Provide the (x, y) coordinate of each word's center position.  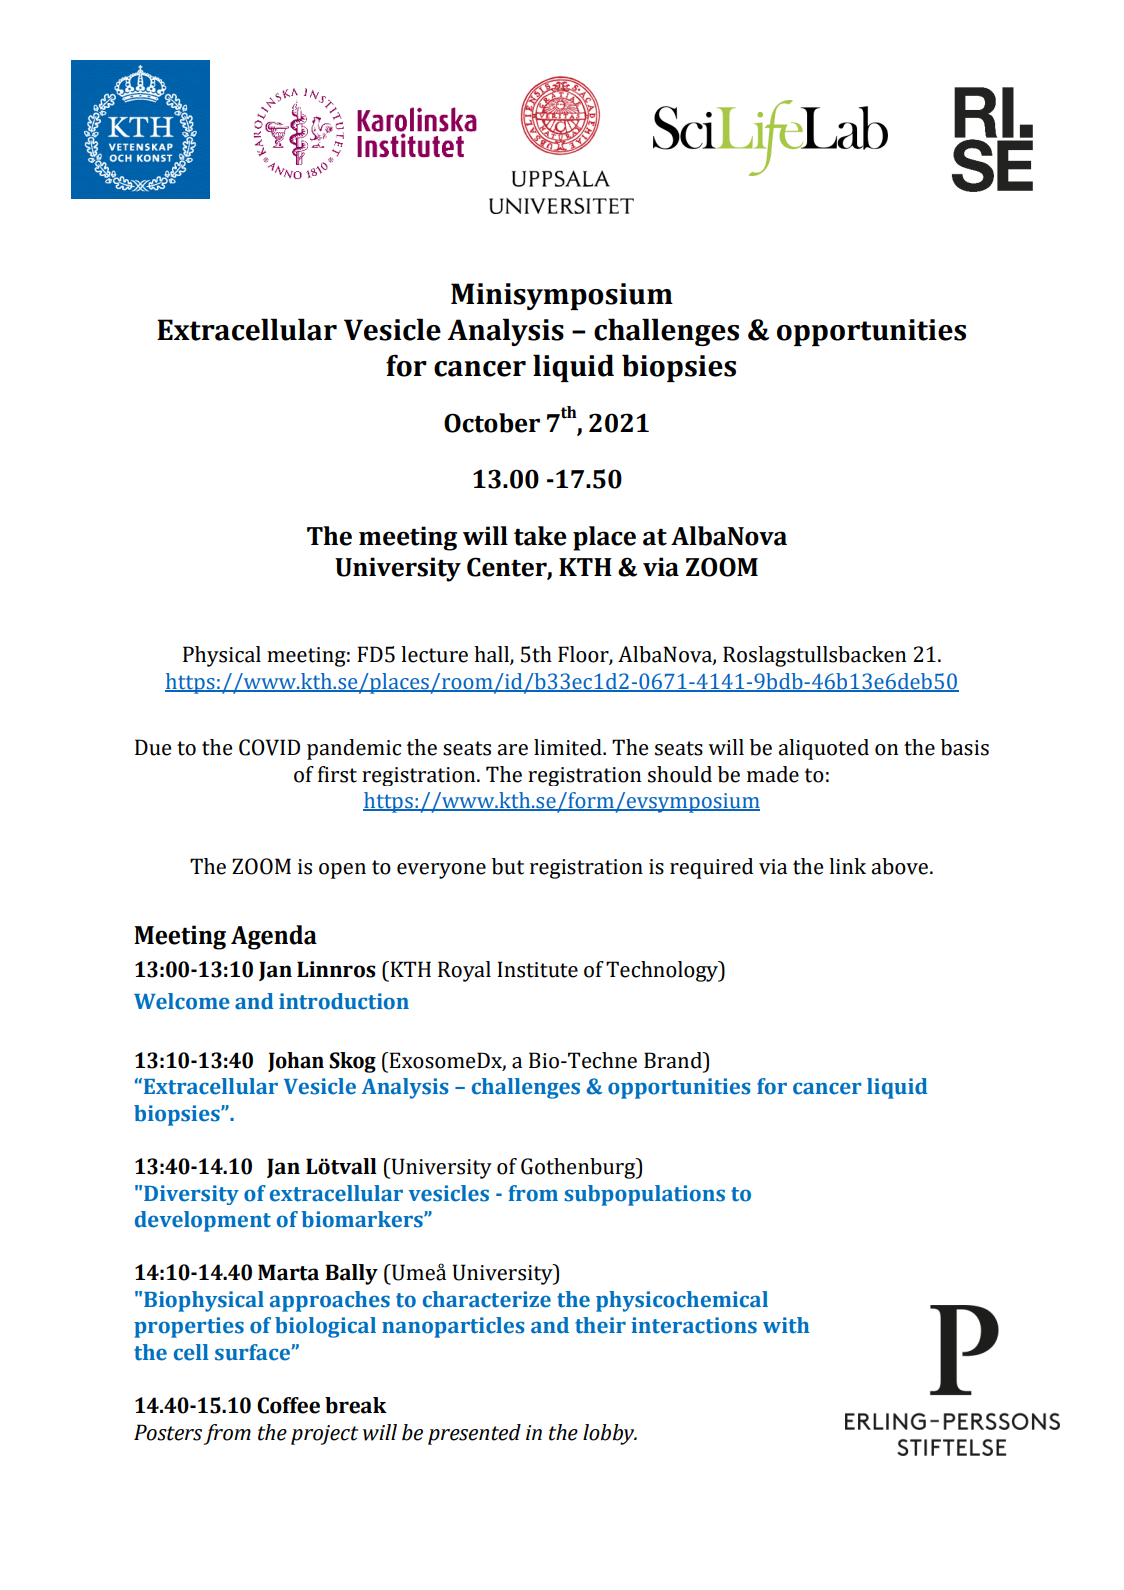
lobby (610, 1434)
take (540, 536)
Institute (537, 969)
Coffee (288, 1405)
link (847, 866)
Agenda (274, 937)
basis (965, 747)
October (492, 423)
